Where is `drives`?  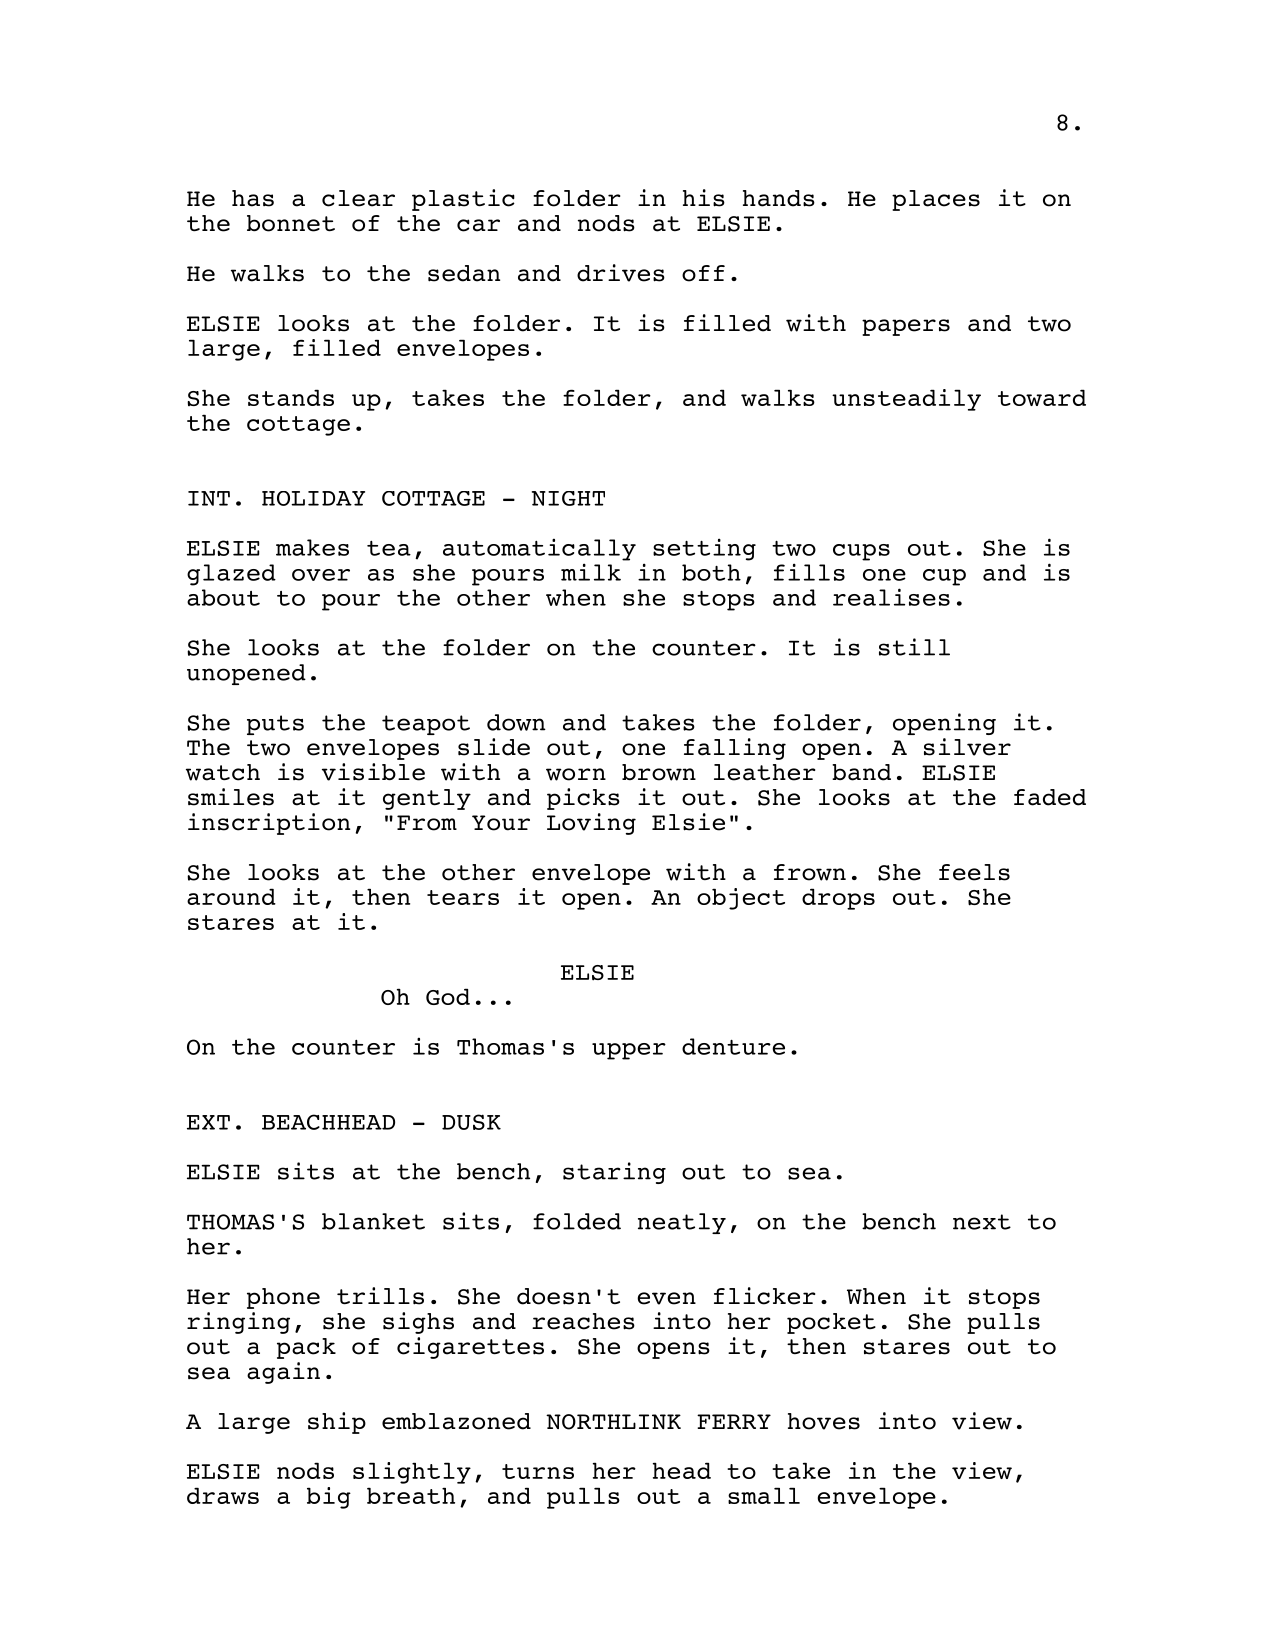 drives is located at coordinates (621, 273).
